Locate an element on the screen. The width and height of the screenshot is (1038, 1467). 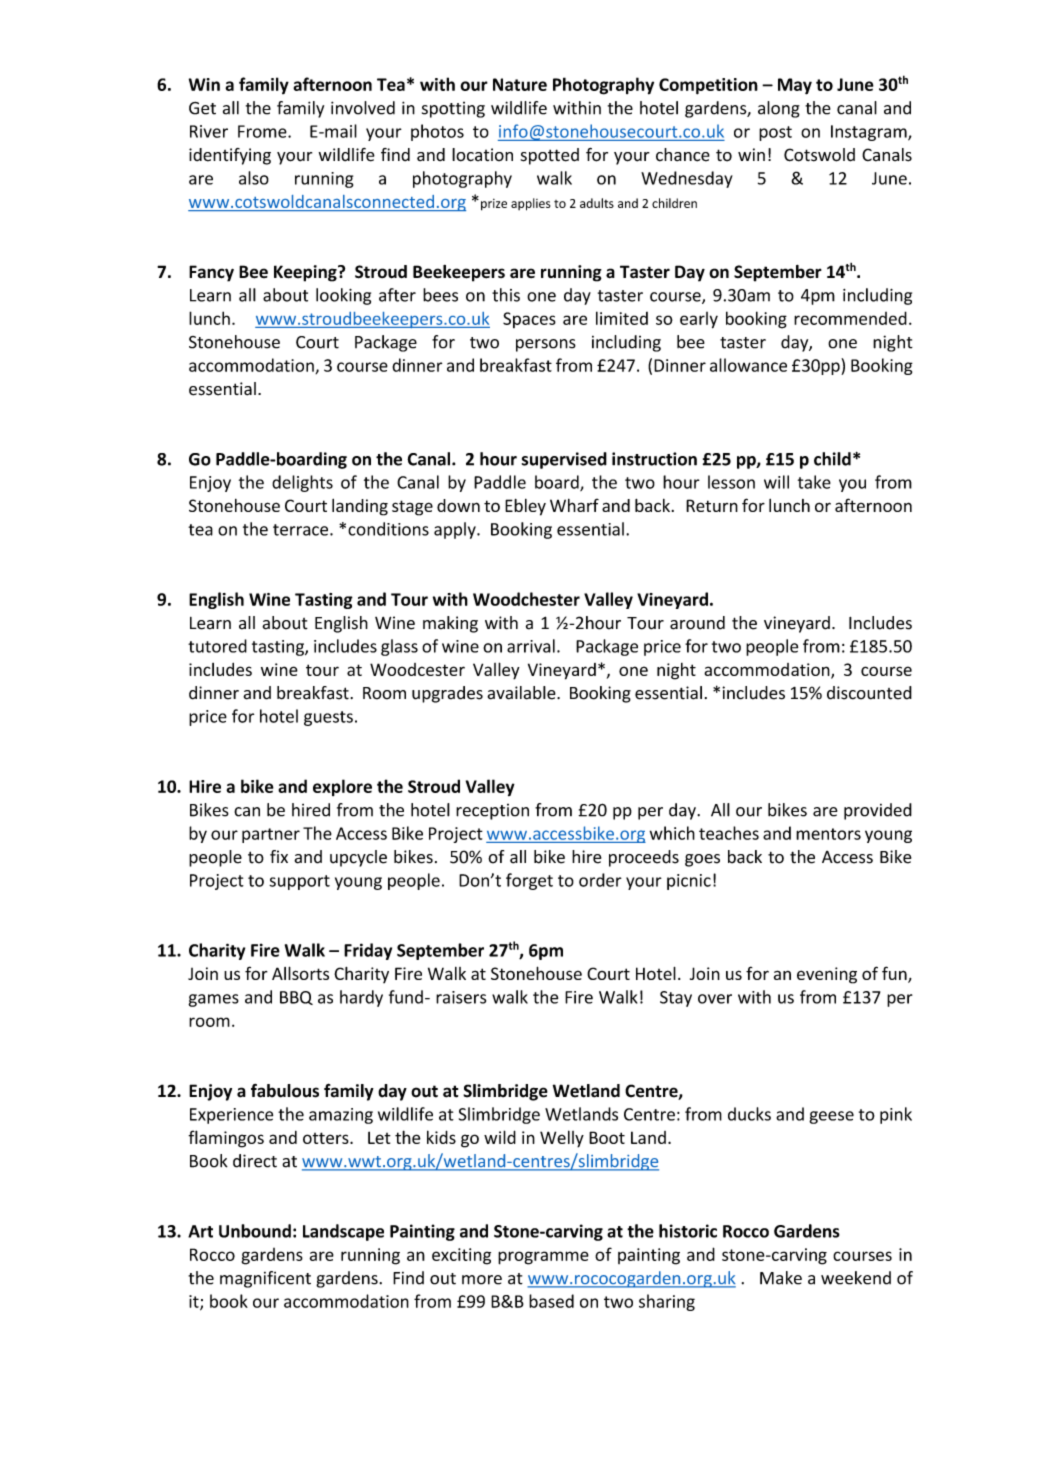
programme is located at coordinates (543, 1258).
